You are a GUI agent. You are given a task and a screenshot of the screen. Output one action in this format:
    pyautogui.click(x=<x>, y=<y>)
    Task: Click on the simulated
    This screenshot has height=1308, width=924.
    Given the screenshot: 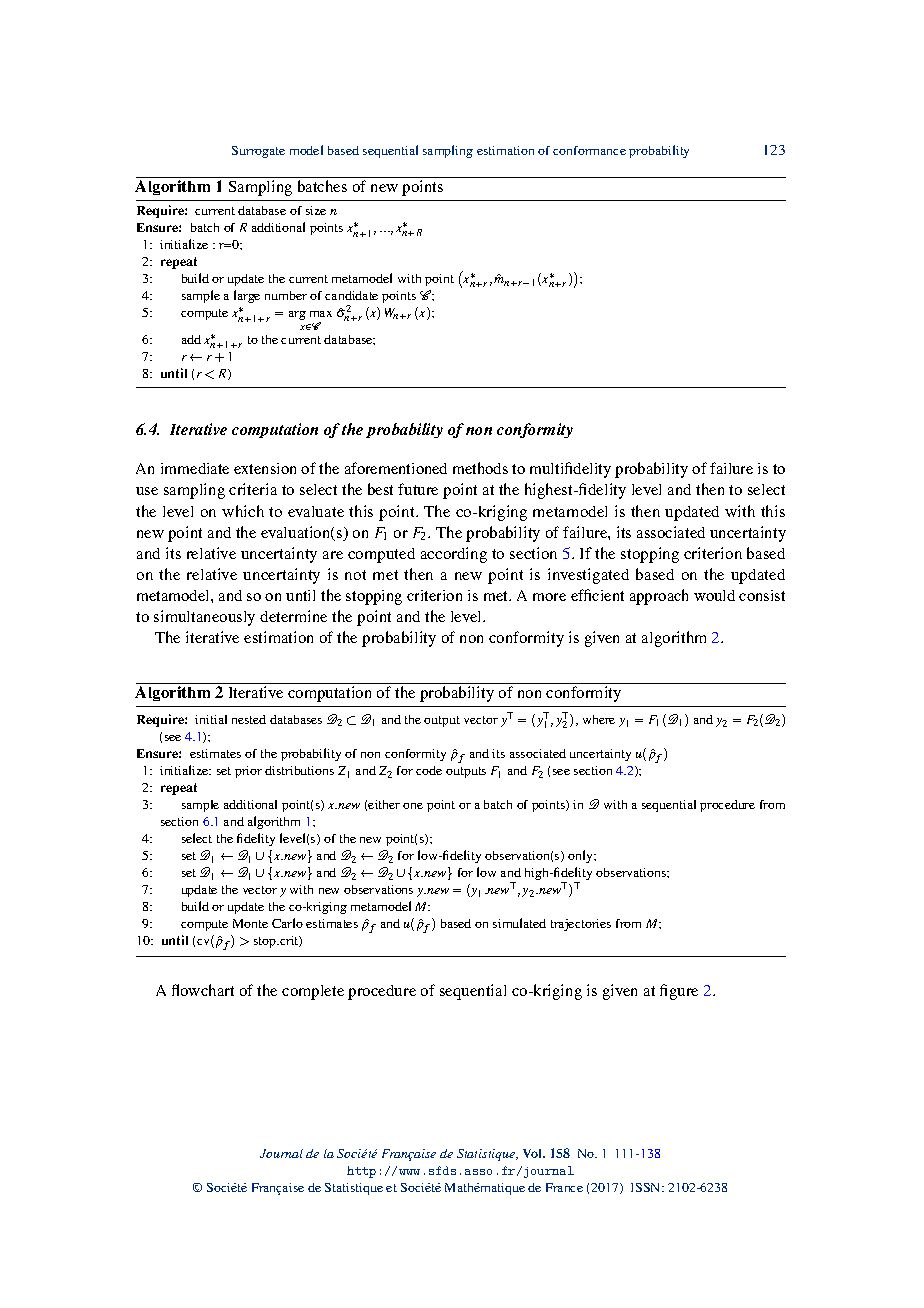 What is the action you would take?
    pyautogui.click(x=519, y=923)
